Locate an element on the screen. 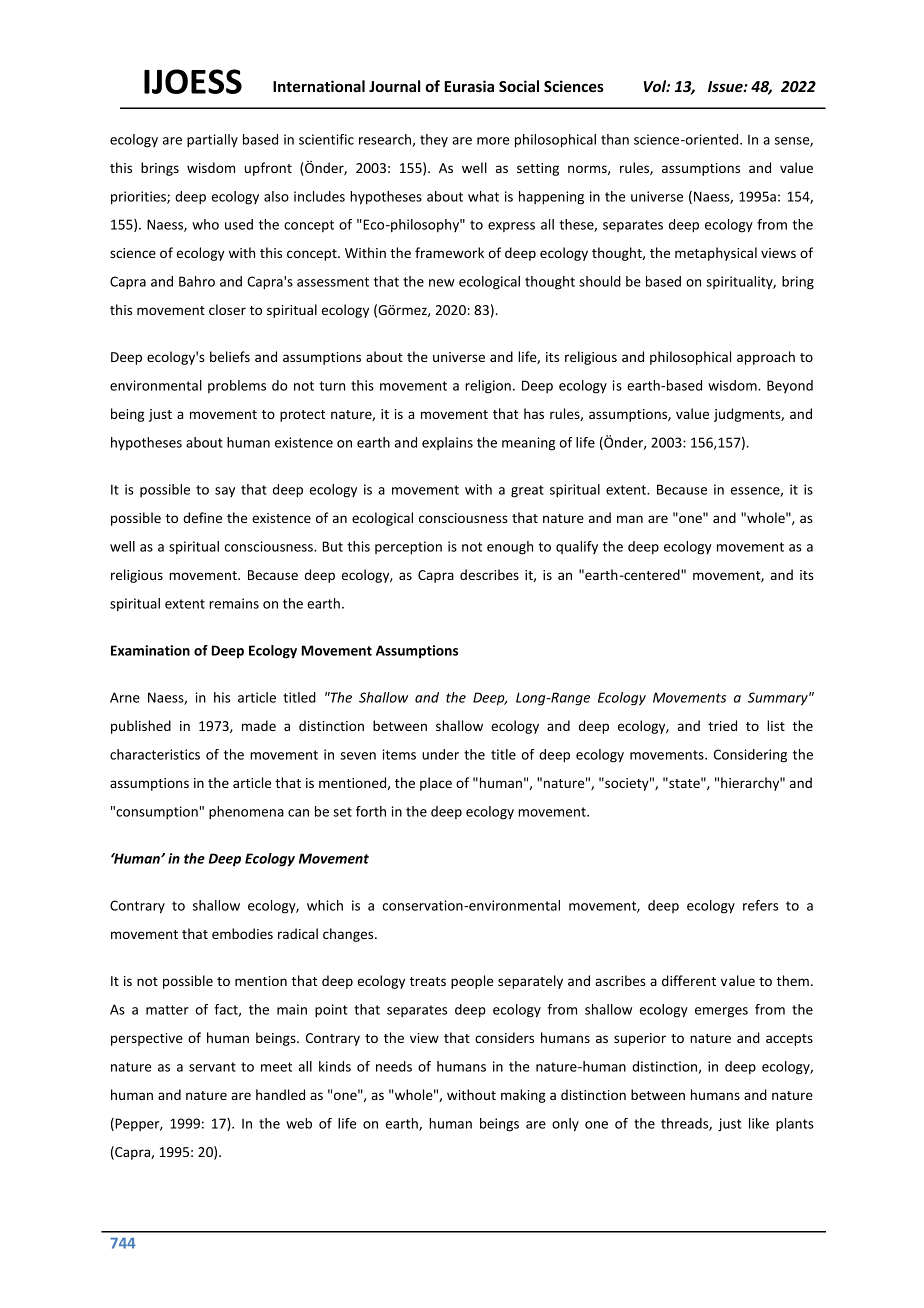  making is located at coordinates (523, 1096).
